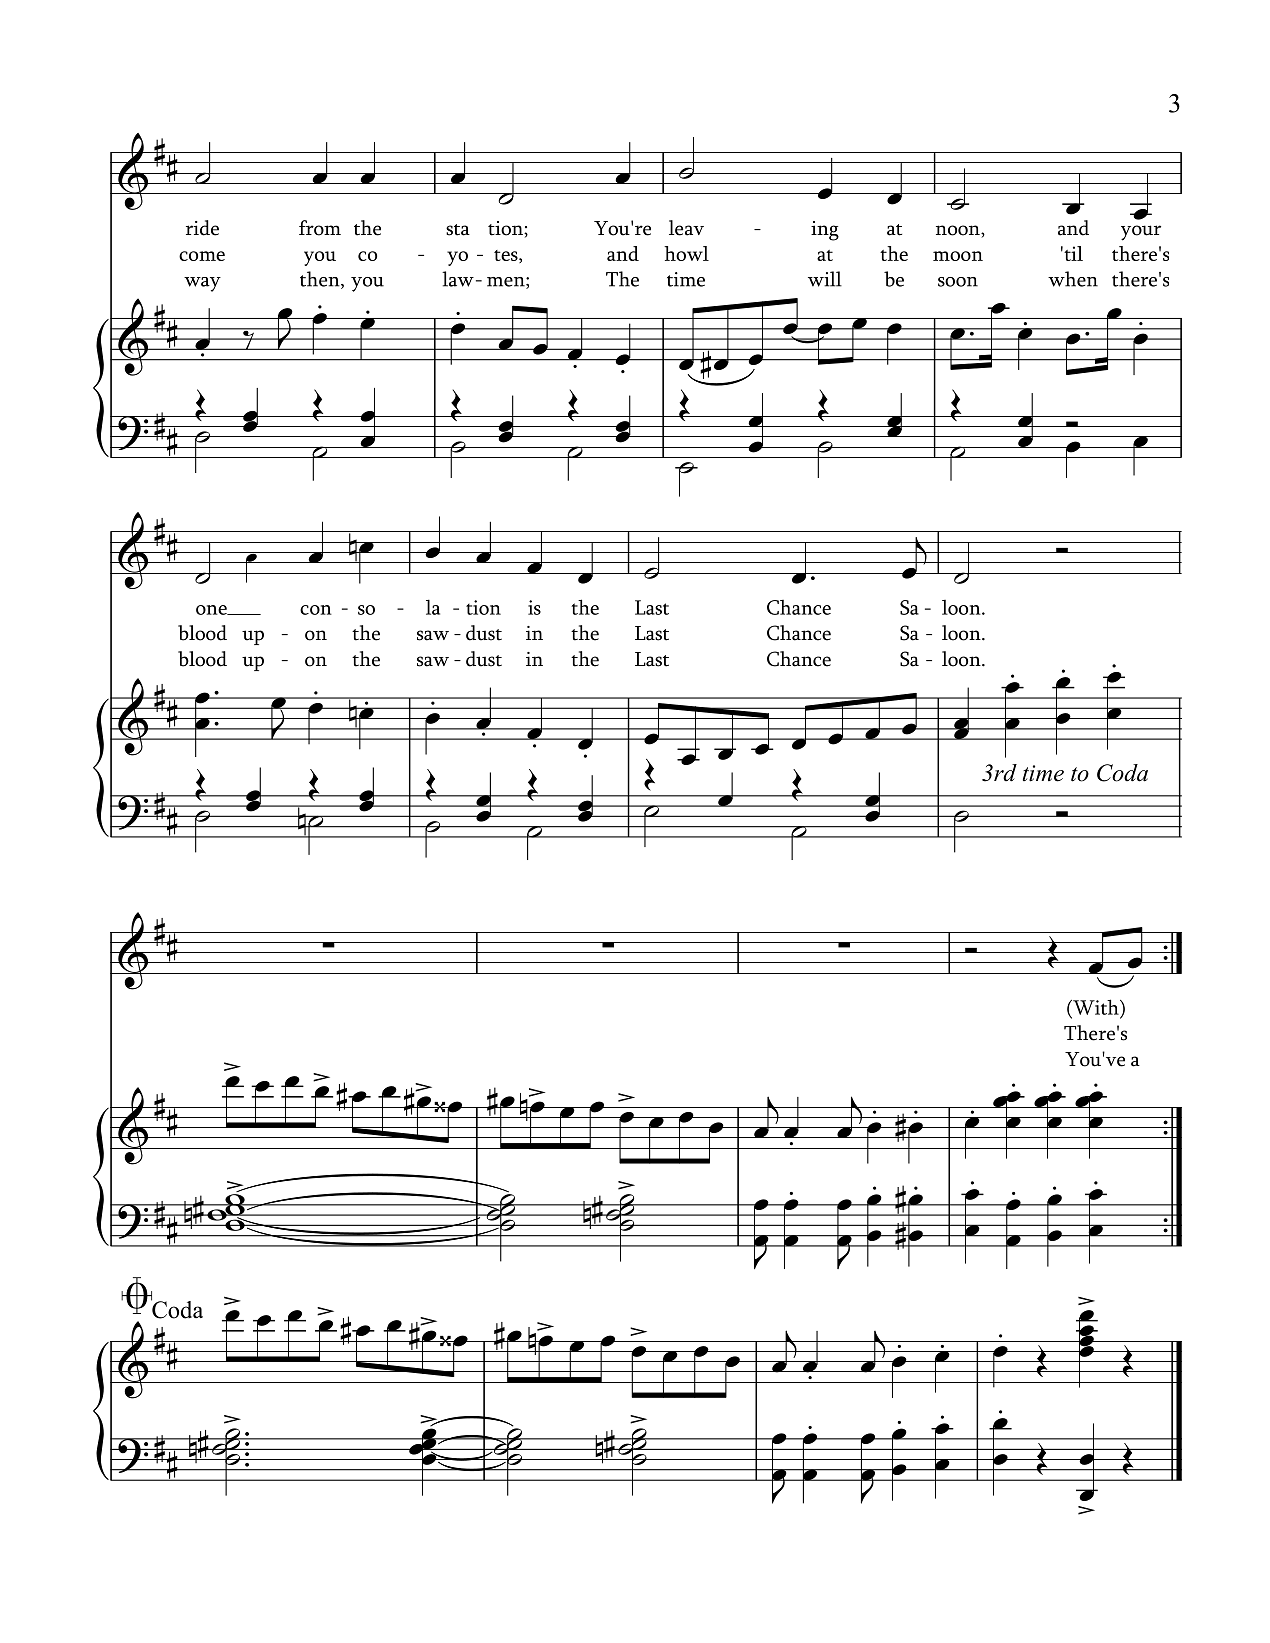 This screenshot has width=1270, height=1643. What do you see at coordinates (686, 253) in the screenshot?
I see `howl` at bounding box center [686, 253].
